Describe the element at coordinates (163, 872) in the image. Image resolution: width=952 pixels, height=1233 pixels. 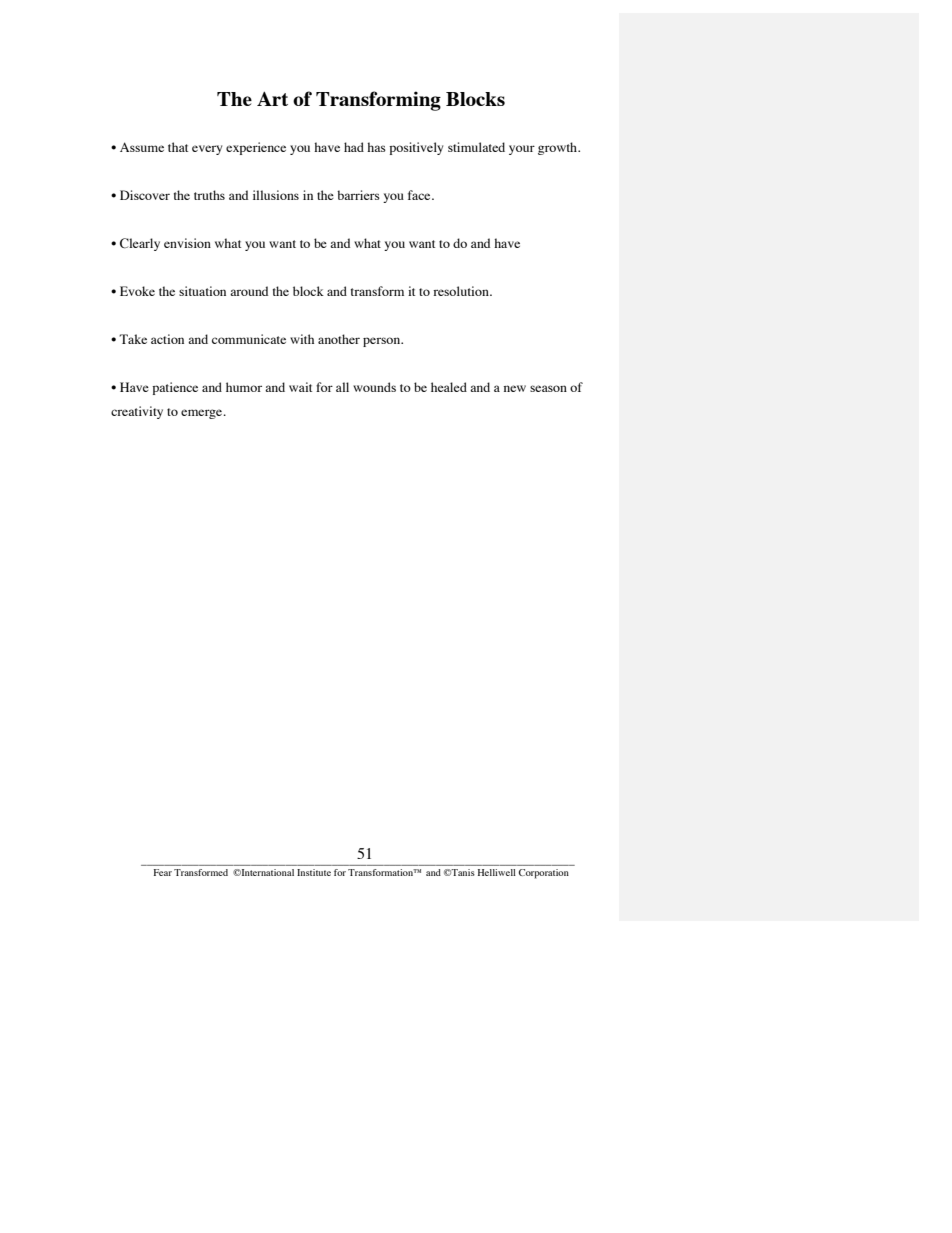
I see `Fear` at that location.
